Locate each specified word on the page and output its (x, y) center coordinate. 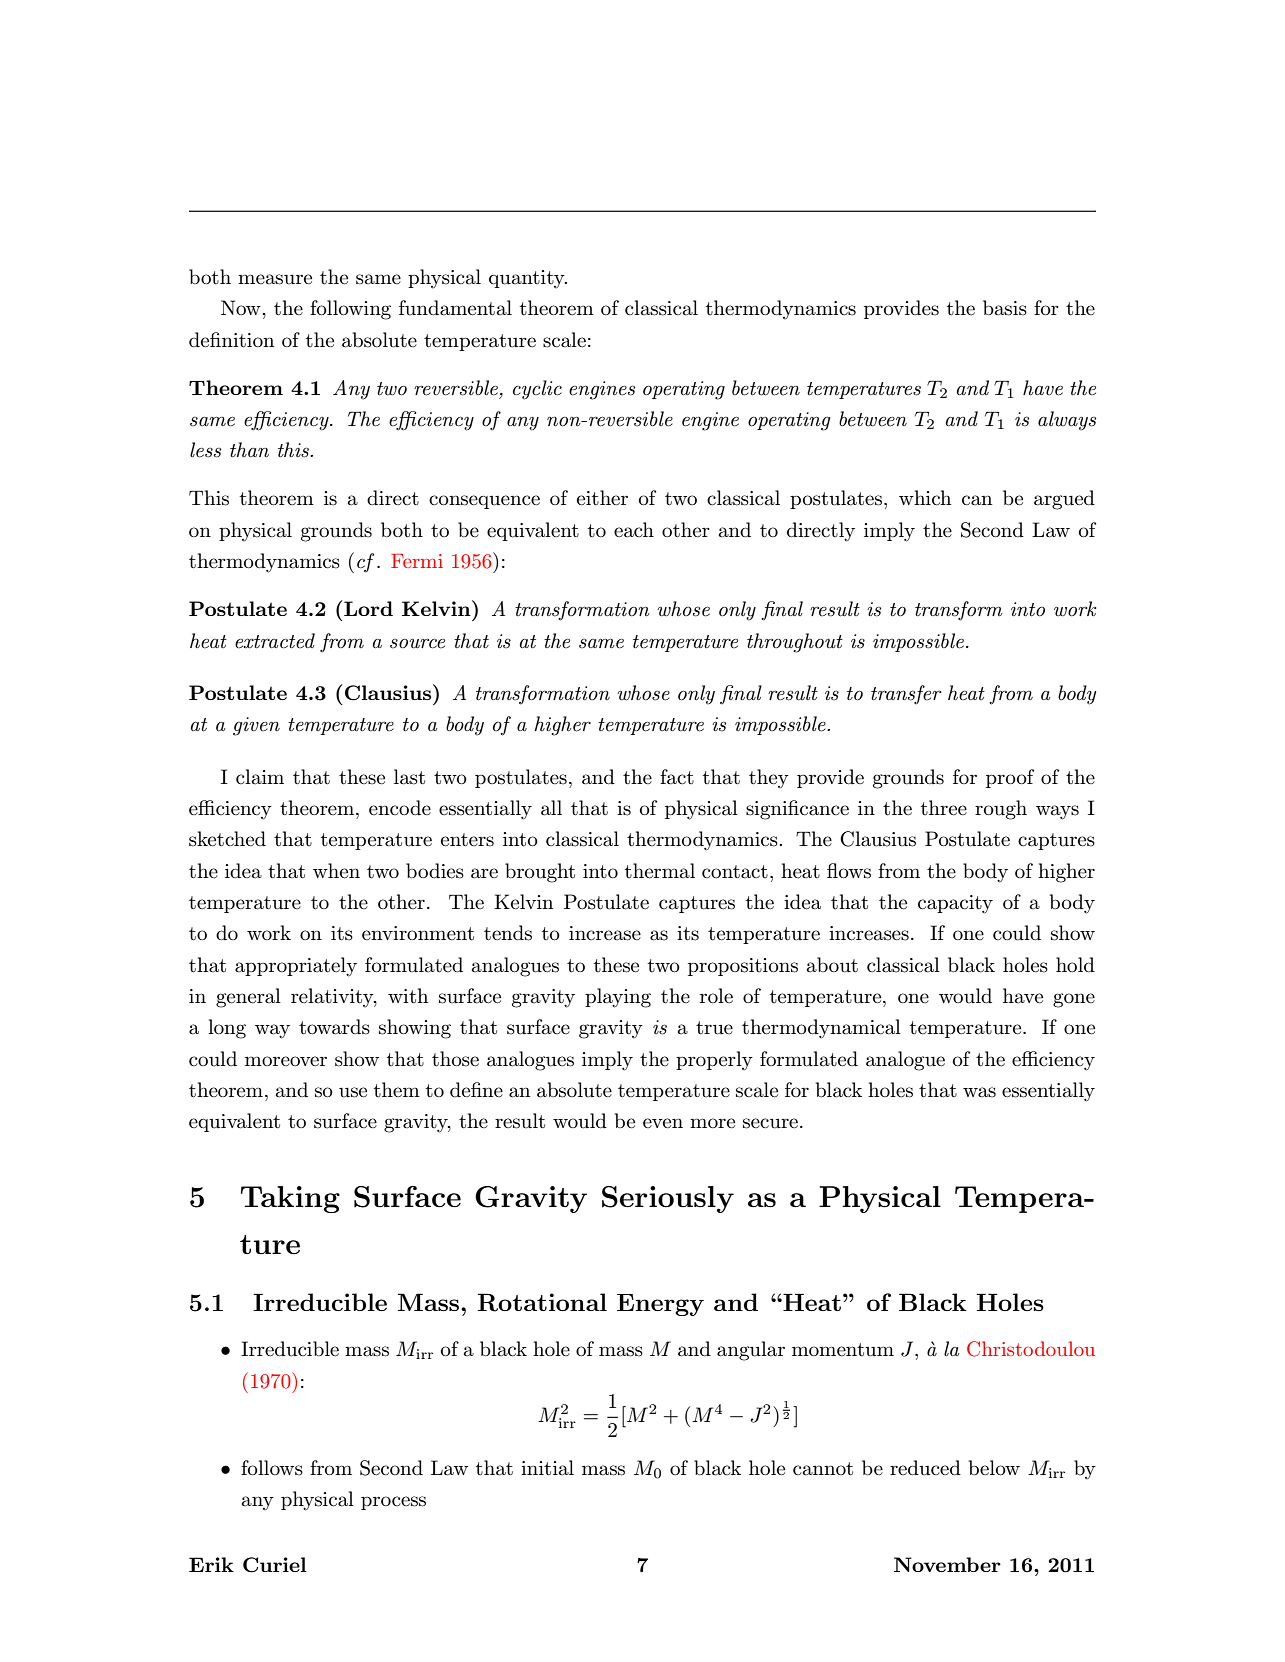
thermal (660, 871)
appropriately (296, 967)
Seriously (668, 1199)
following (350, 310)
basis (1005, 308)
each (634, 530)
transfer (906, 695)
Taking (290, 1199)
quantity (528, 279)
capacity (955, 904)
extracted (275, 641)
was (979, 1092)
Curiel (275, 1565)
